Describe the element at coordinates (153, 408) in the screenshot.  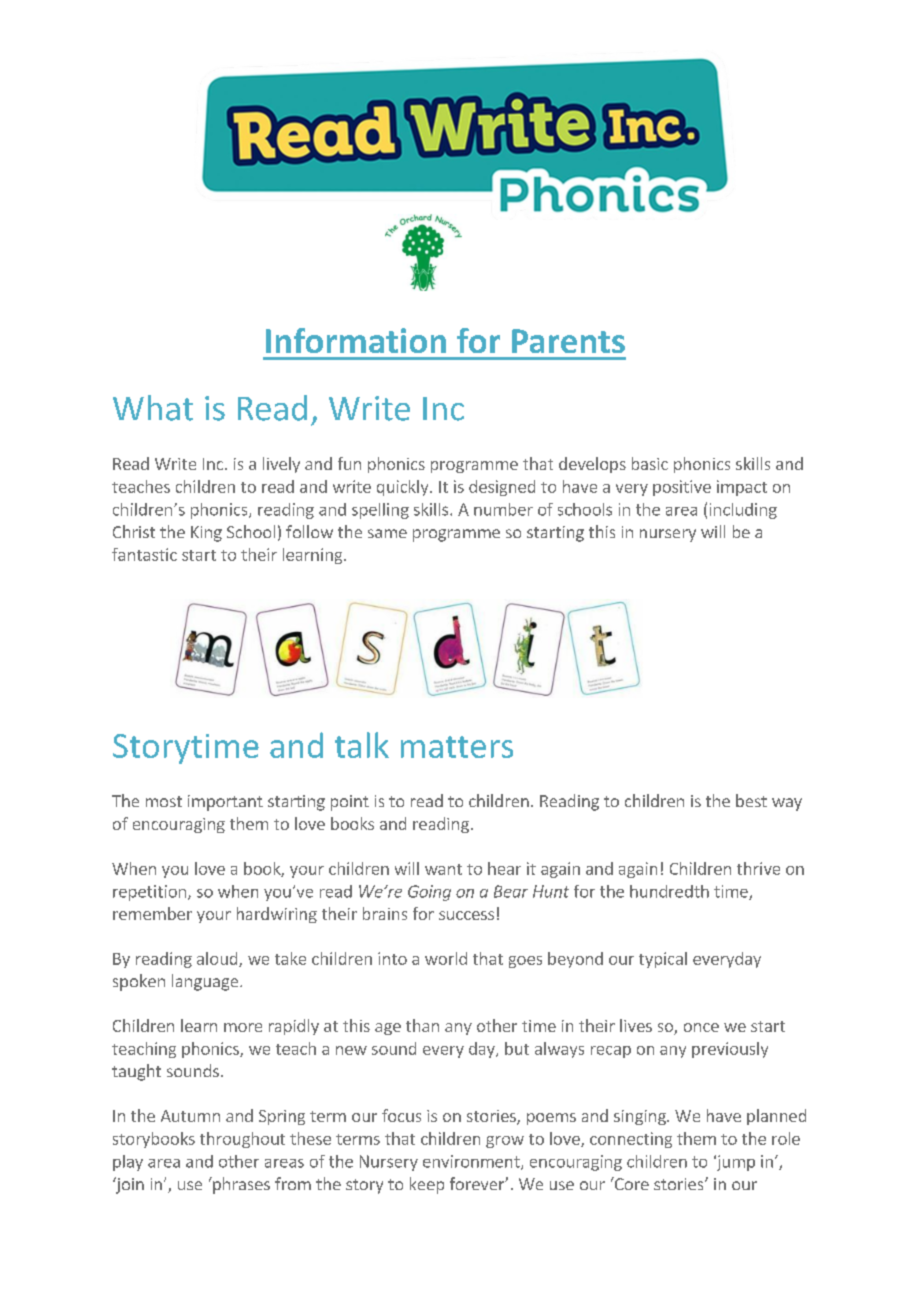
I see `What` at that location.
